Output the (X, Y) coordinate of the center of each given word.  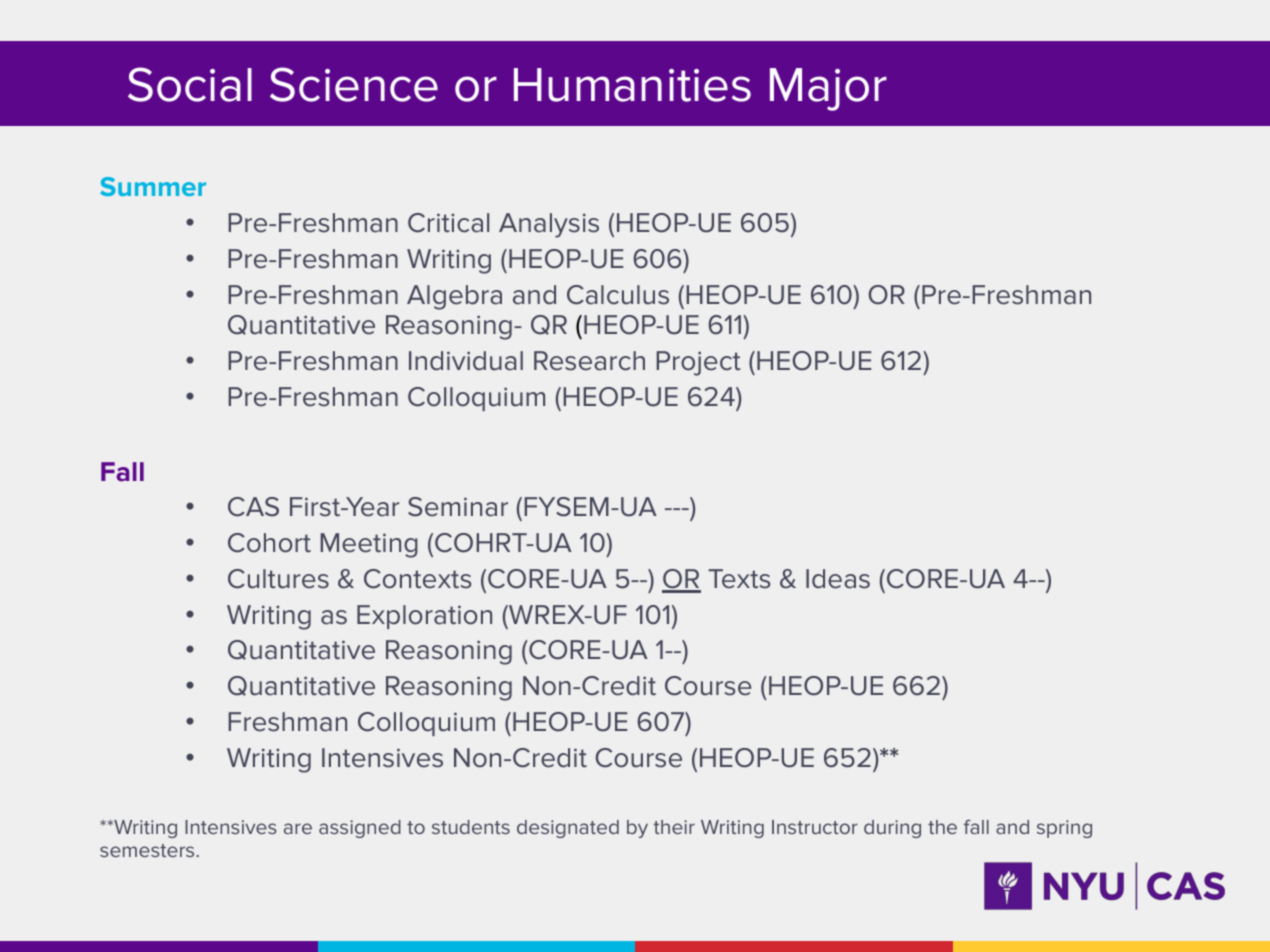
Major (828, 89)
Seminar (458, 507)
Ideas (838, 579)
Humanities (632, 85)
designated (568, 829)
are (298, 828)
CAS (253, 507)
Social (190, 84)
